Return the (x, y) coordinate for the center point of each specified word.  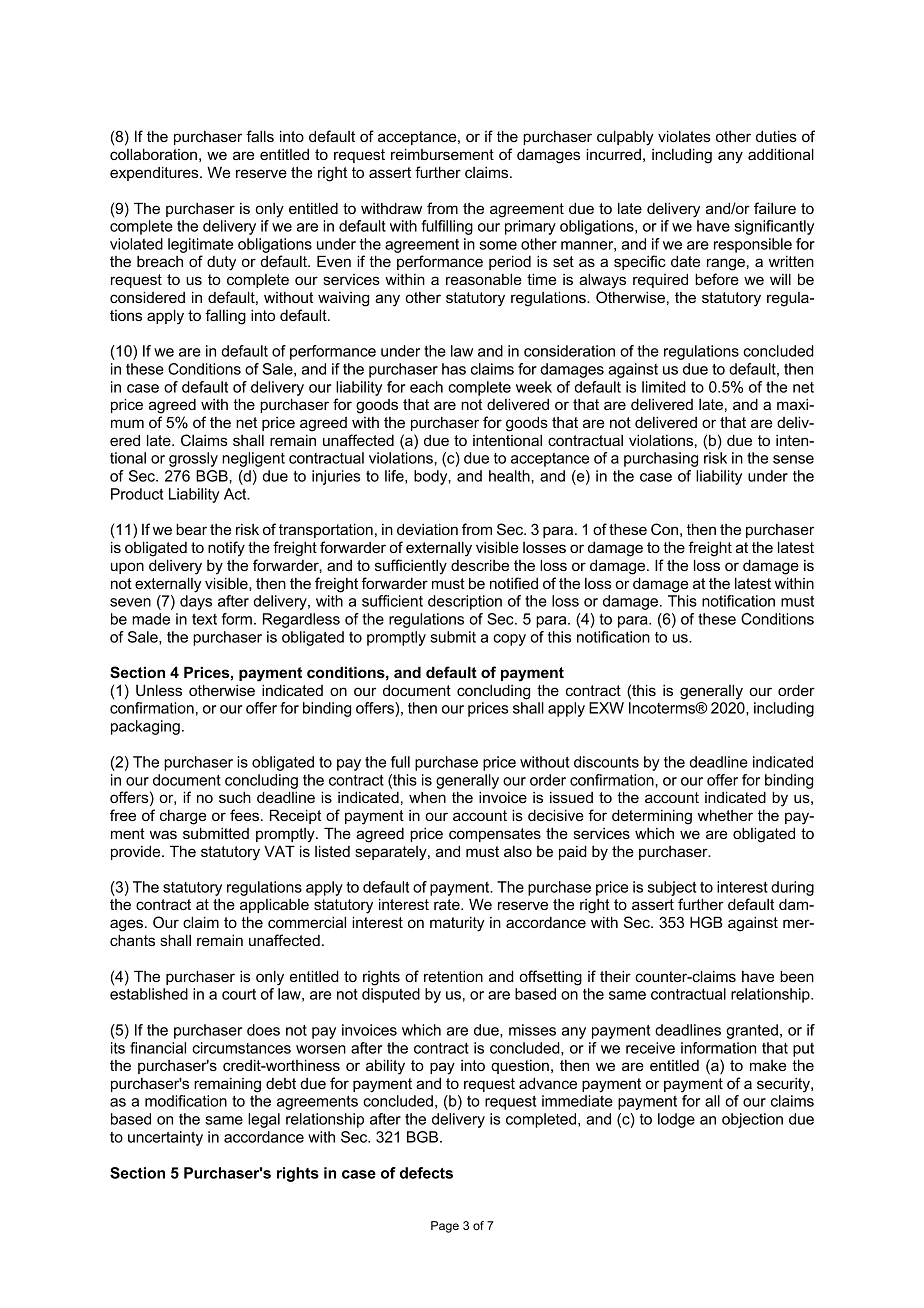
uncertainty (165, 1138)
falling (225, 317)
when (427, 797)
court (239, 994)
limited (664, 387)
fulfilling (447, 227)
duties (776, 136)
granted (752, 1031)
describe (480, 565)
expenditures (155, 173)
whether (725, 815)
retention (453, 976)
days (196, 602)
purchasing (661, 459)
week (534, 387)
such (235, 797)
